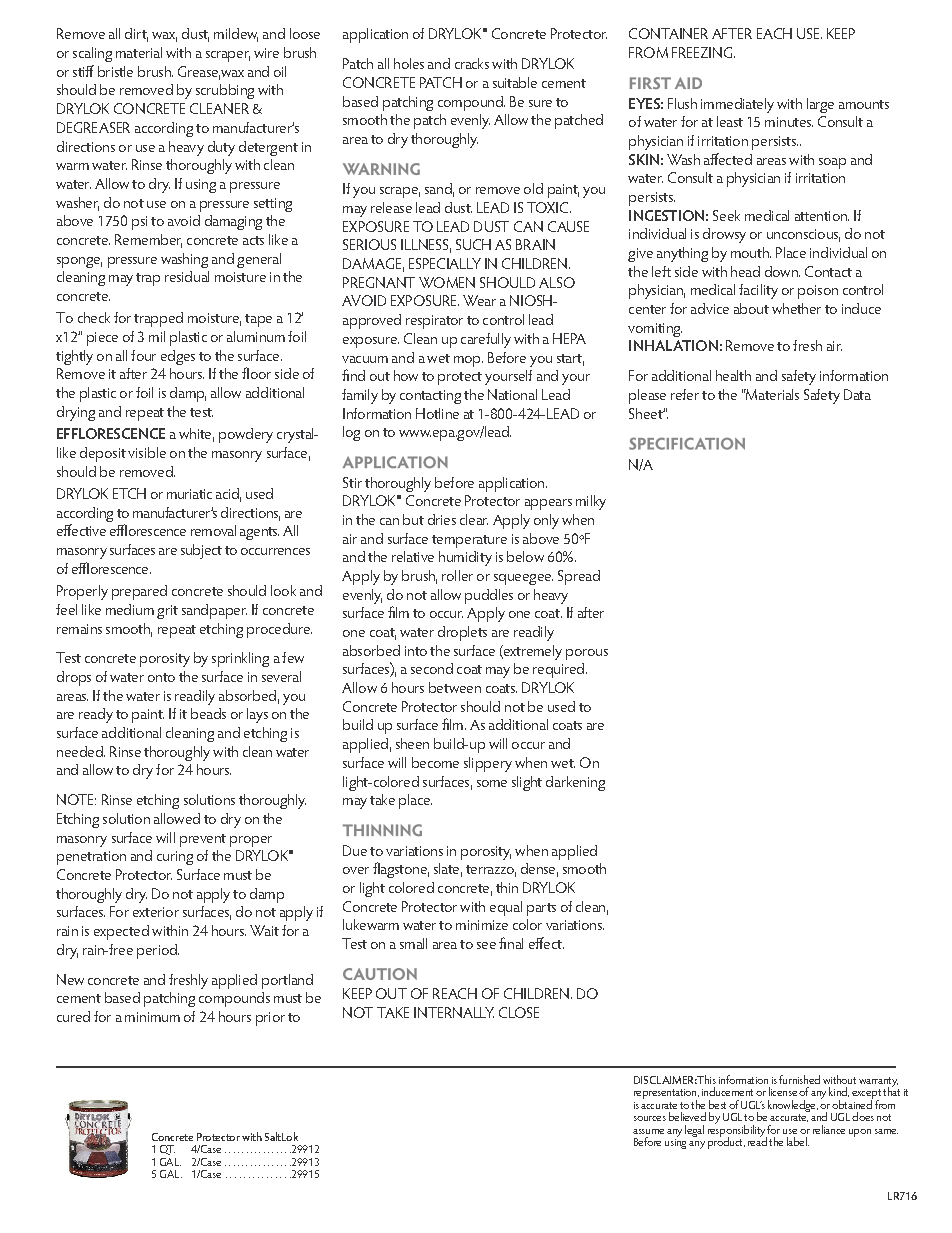 This image has height=1233, width=952. What do you see at coordinates (575, 783) in the image?
I see `darkening` at bounding box center [575, 783].
